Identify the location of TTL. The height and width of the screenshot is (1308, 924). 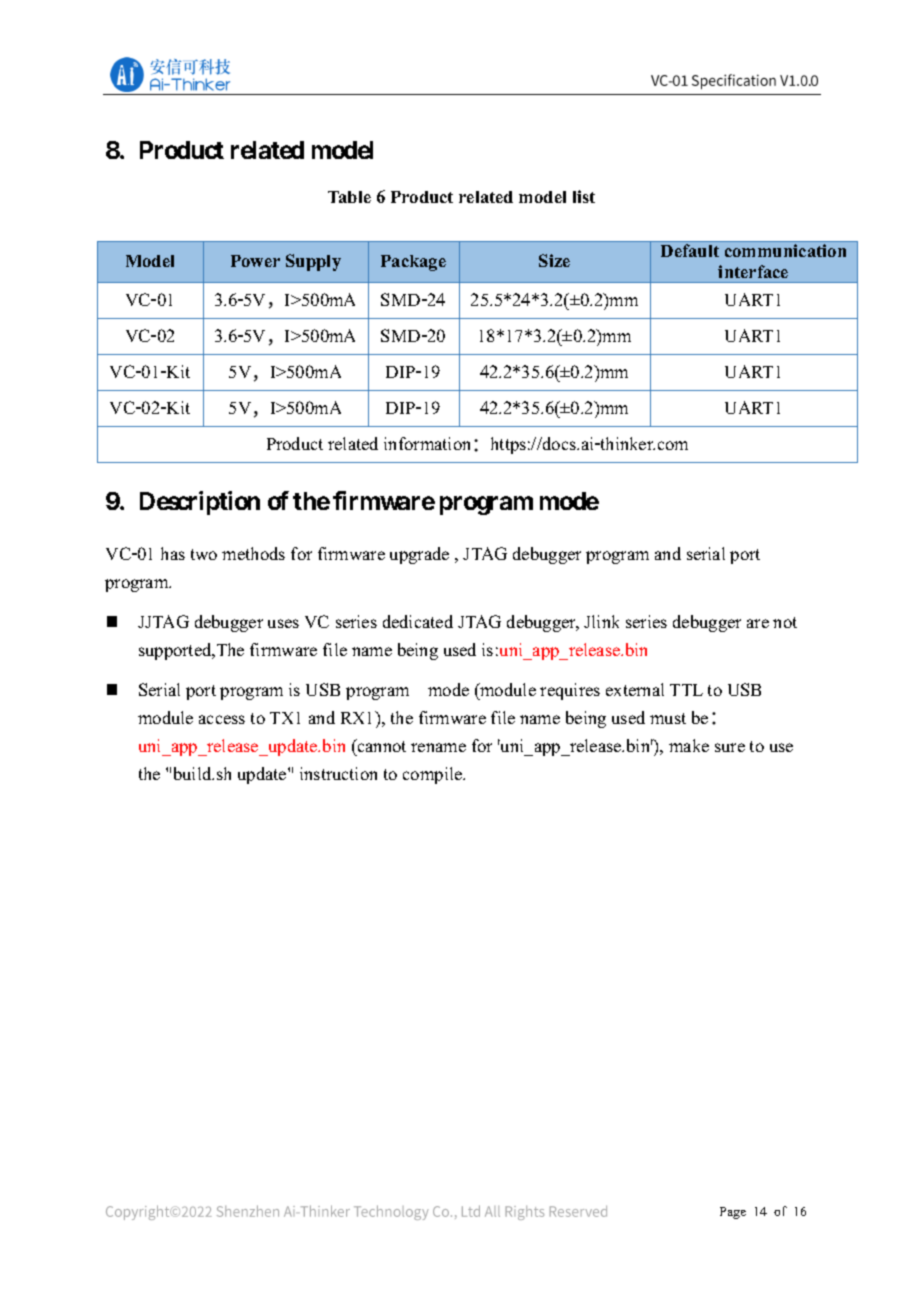
(686, 690).
